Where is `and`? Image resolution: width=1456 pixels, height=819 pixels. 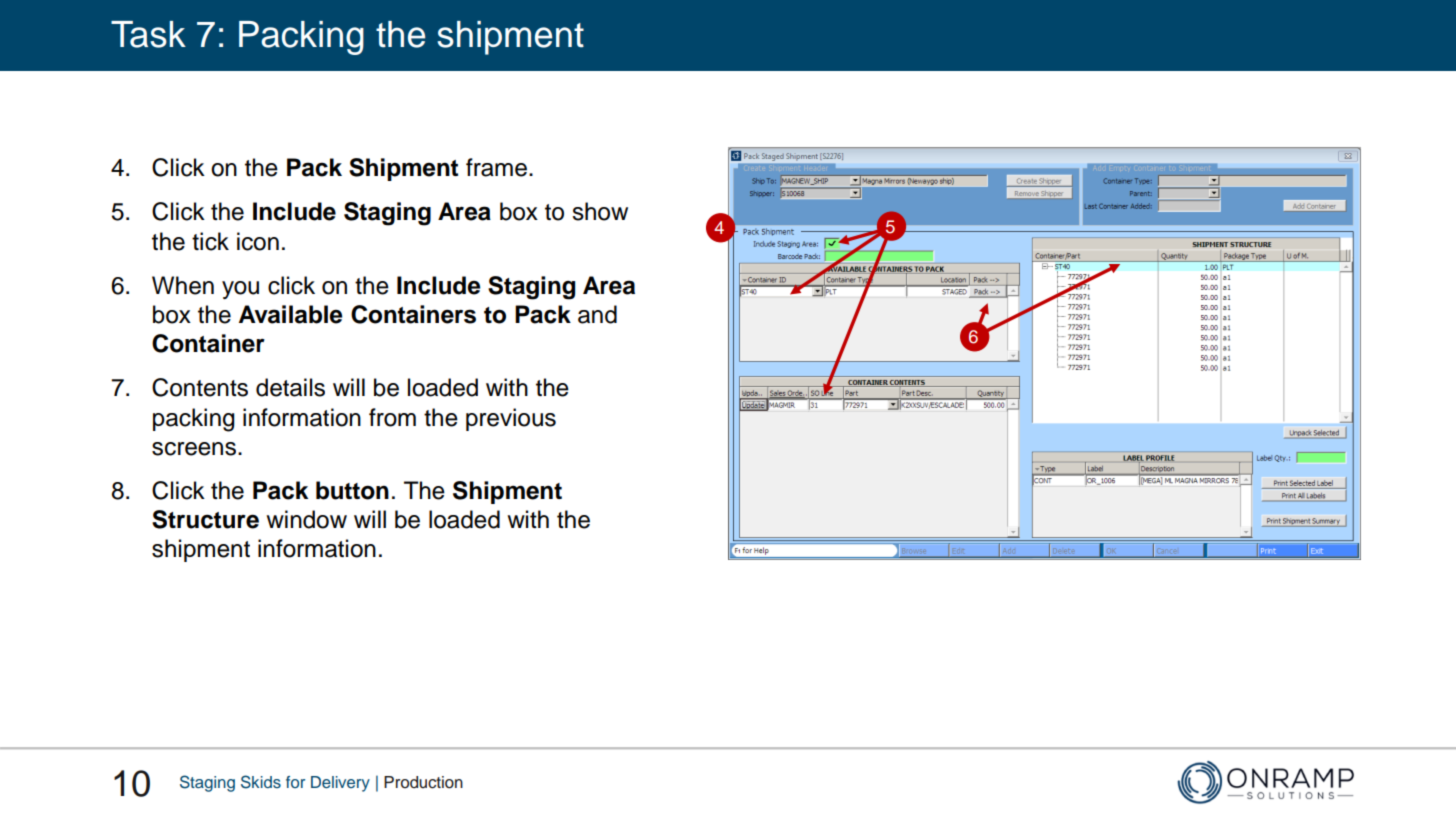
and is located at coordinates (597, 314).
